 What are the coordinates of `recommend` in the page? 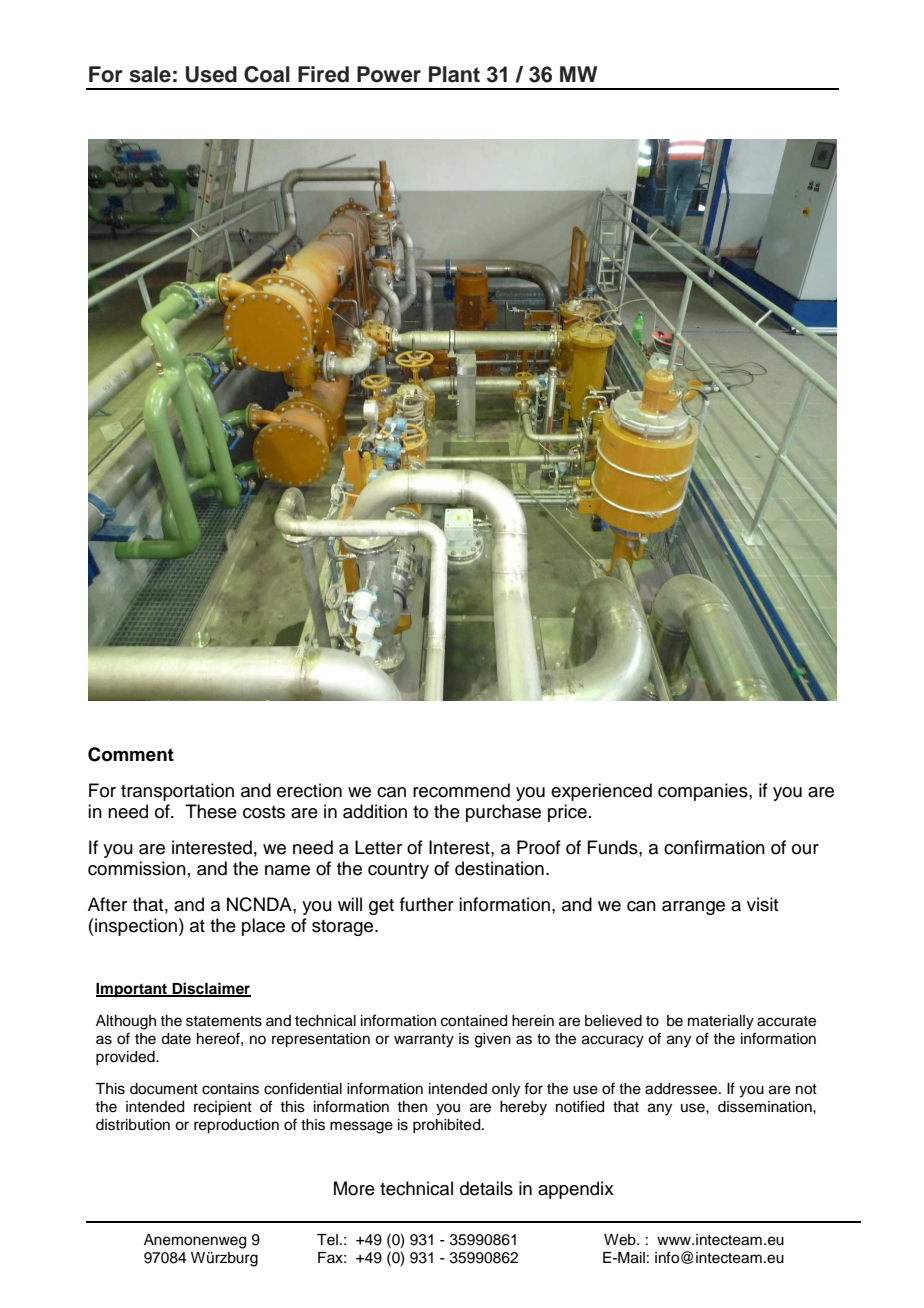 It's located at (461, 790).
